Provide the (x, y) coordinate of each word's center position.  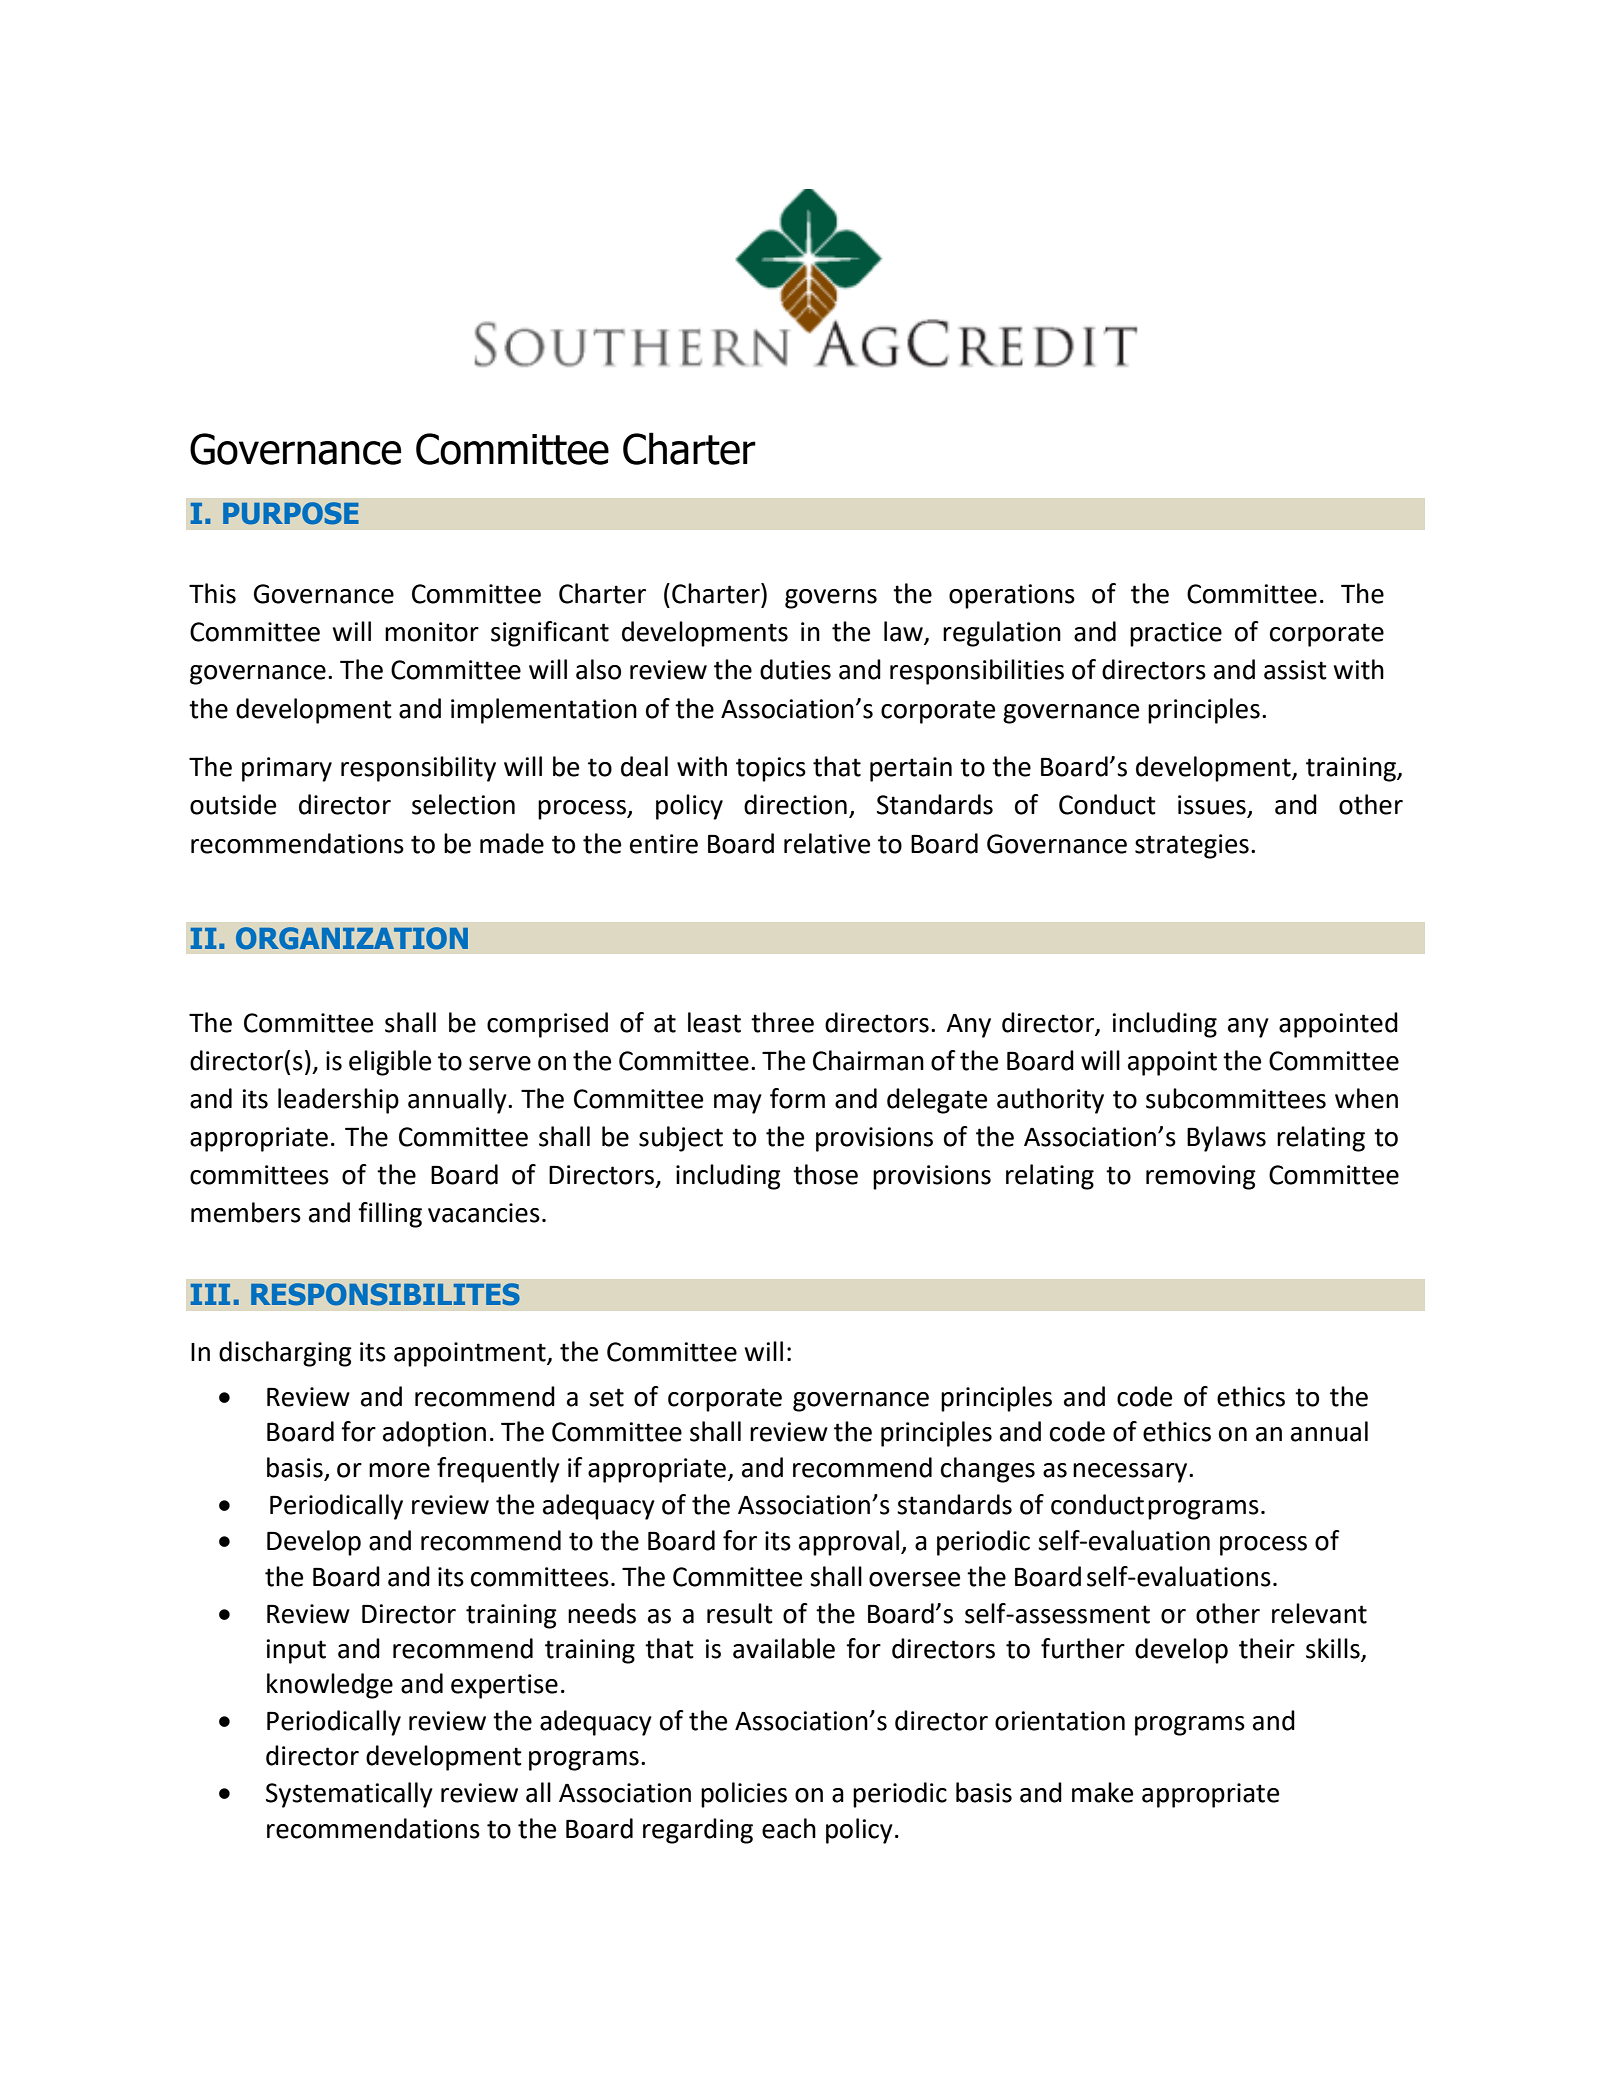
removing (1201, 1177)
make (1102, 1792)
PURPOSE (291, 513)
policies (744, 1795)
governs (831, 599)
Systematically (349, 1795)
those (825, 1174)
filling (390, 1215)
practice (1176, 634)
